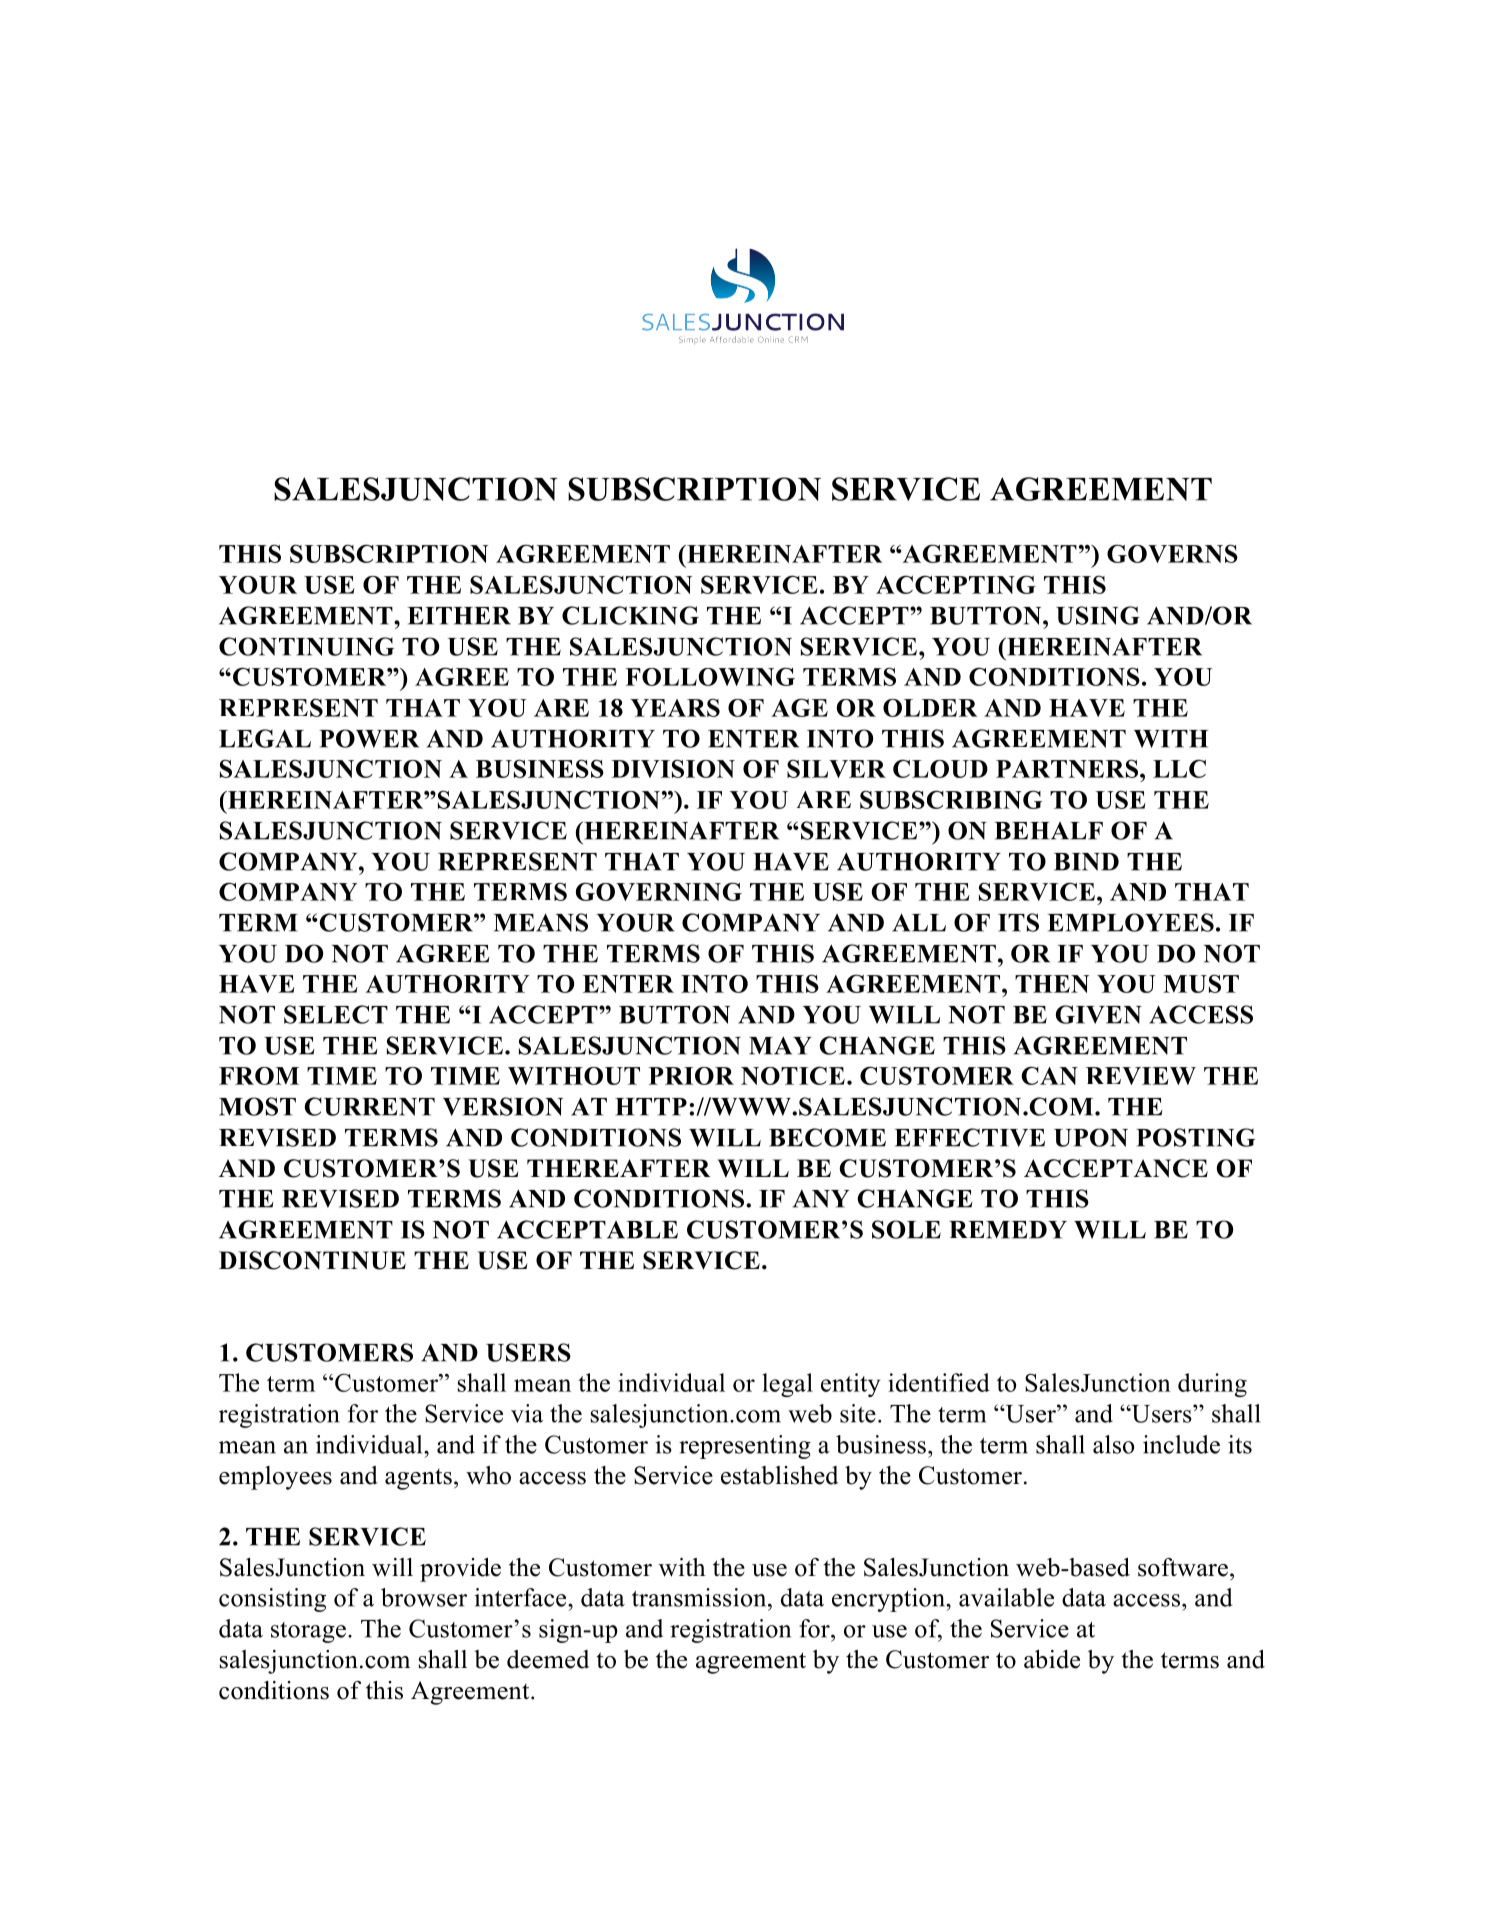 The image size is (1486, 1922). Describe the element at coordinates (1098, 615) in the screenshot. I see `USING` at that location.
